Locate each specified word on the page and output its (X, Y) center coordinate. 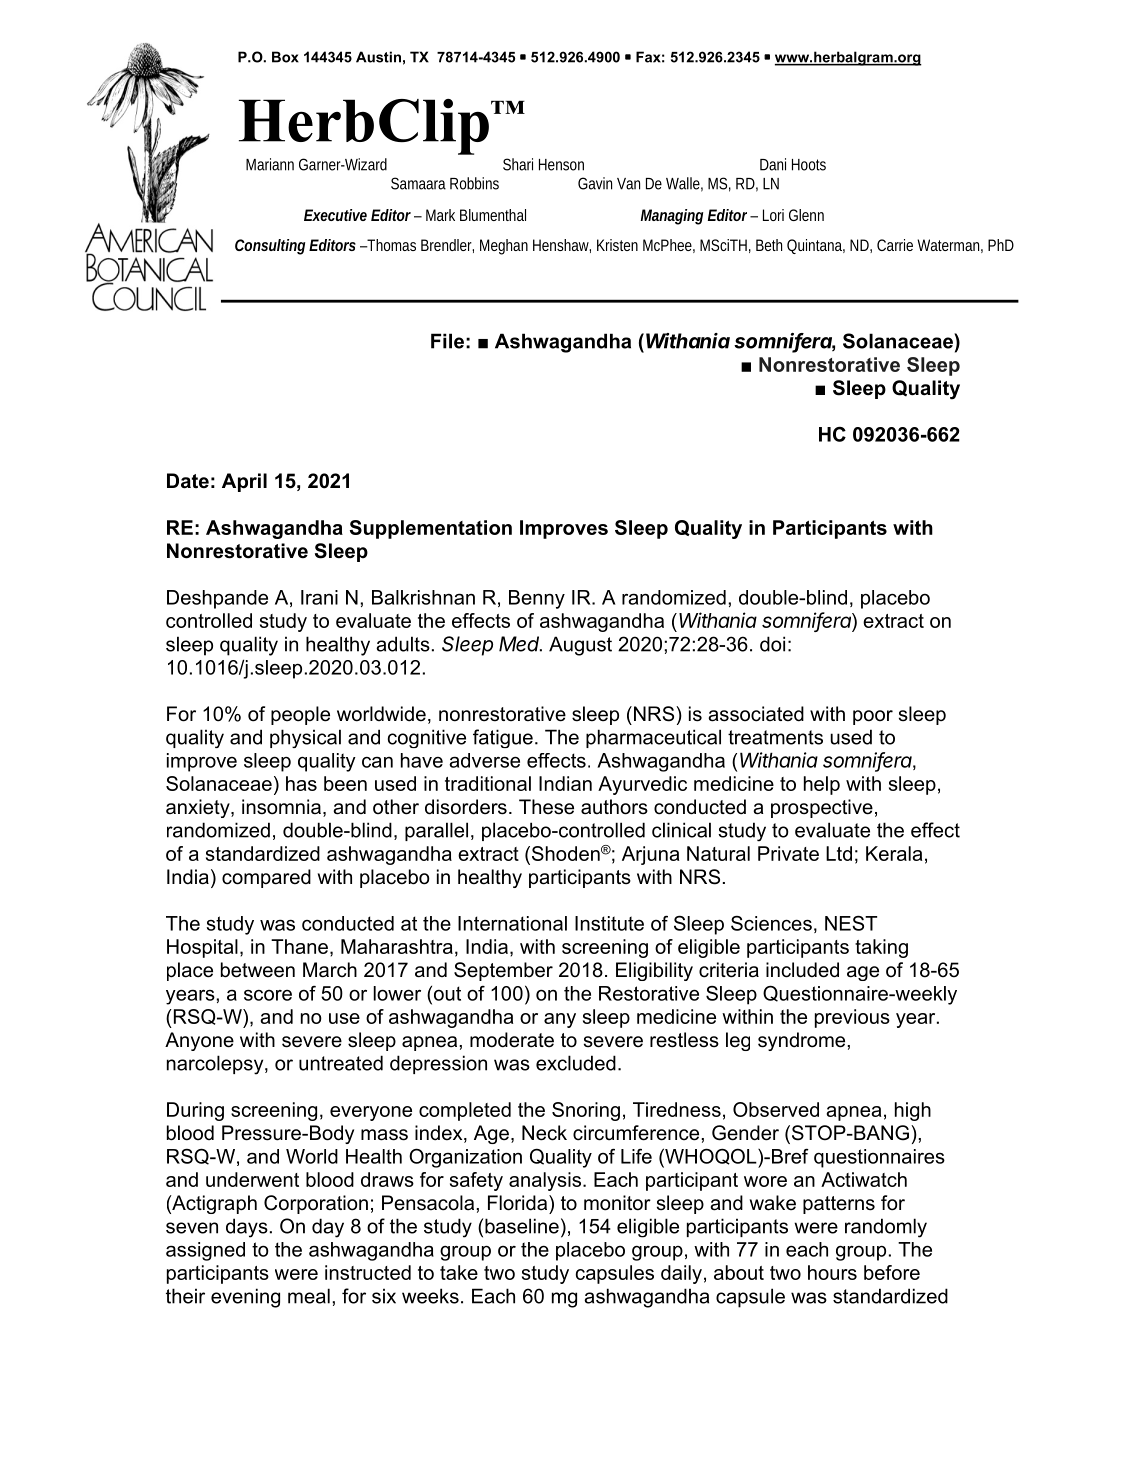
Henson (561, 165)
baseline (522, 1226)
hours (832, 1272)
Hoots (809, 165)
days (247, 1228)
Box (285, 57)
